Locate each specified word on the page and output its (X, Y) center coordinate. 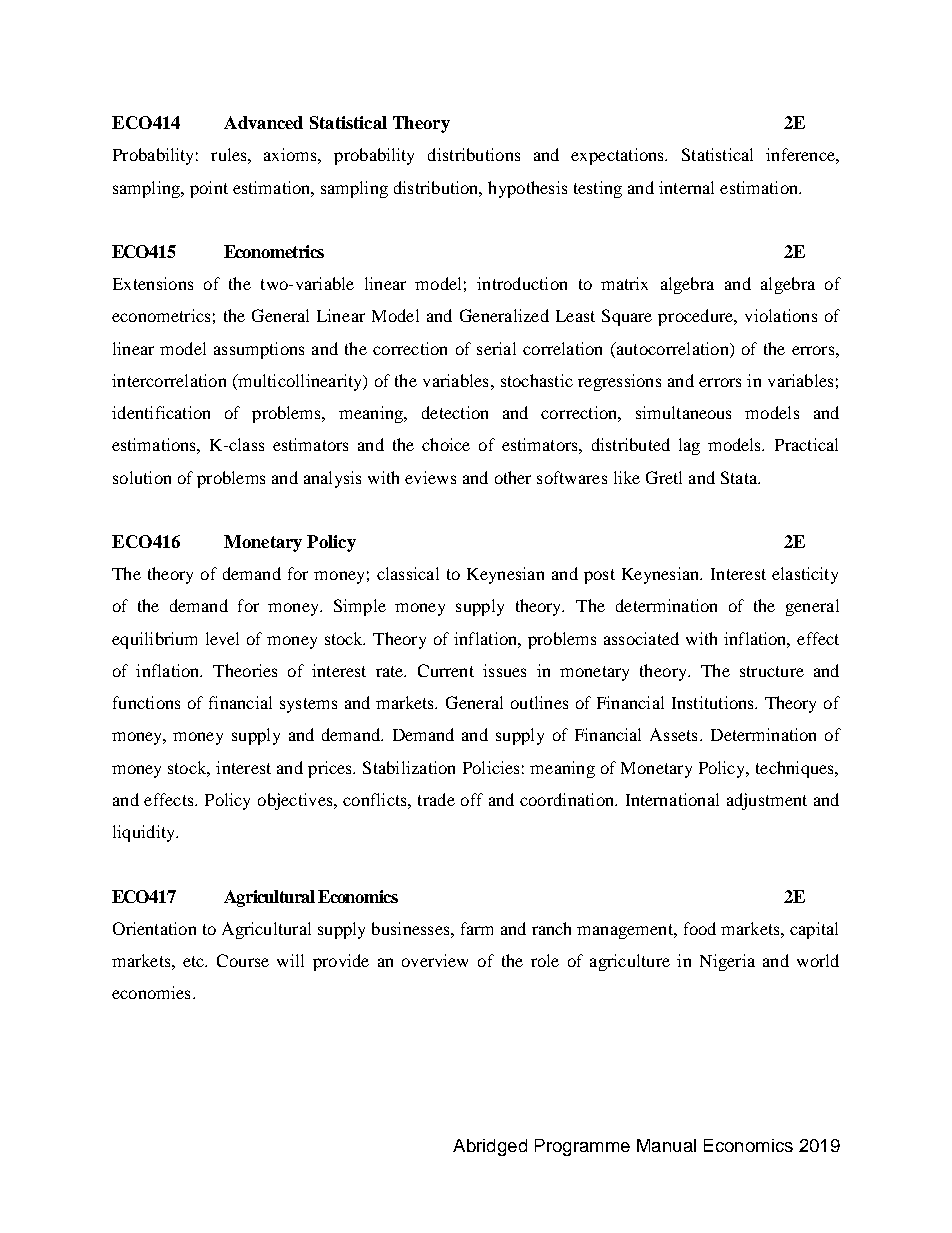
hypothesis (527, 189)
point (209, 189)
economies (151, 992)
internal (686, 187)
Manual (666, 1145)
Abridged (490, 1147)
